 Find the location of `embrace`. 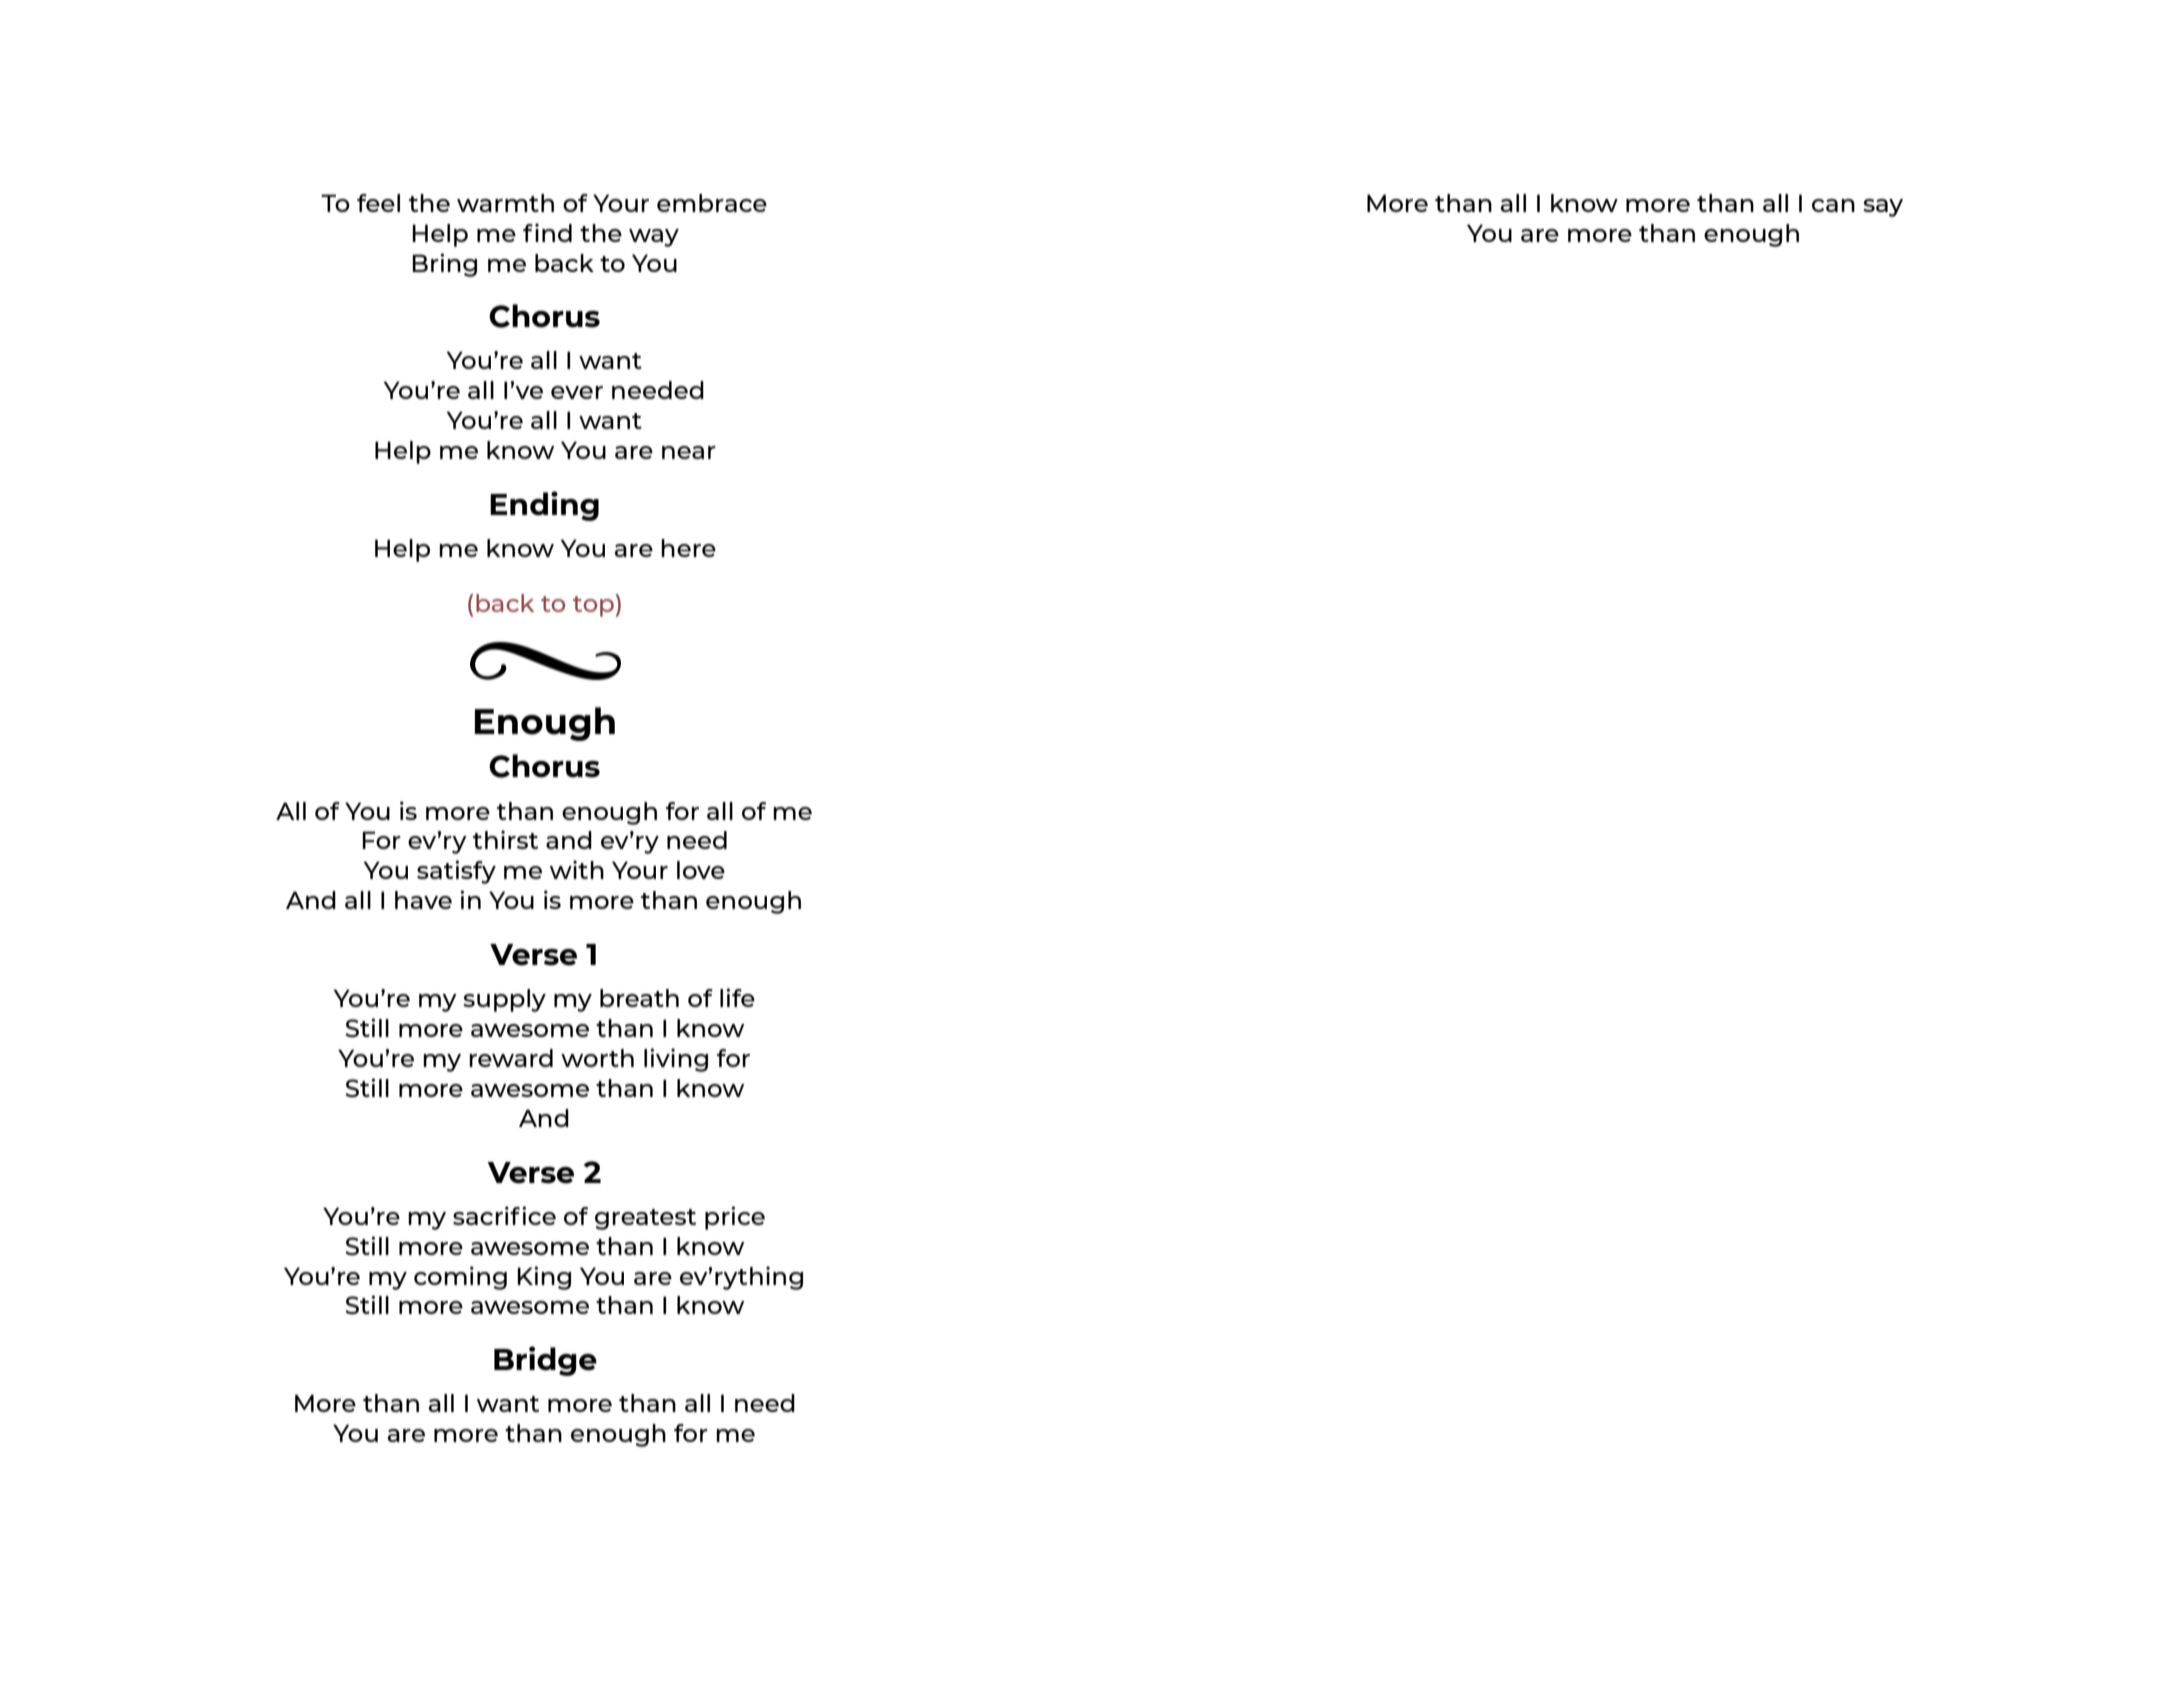

embrace is located at coordinates (712, 203).
